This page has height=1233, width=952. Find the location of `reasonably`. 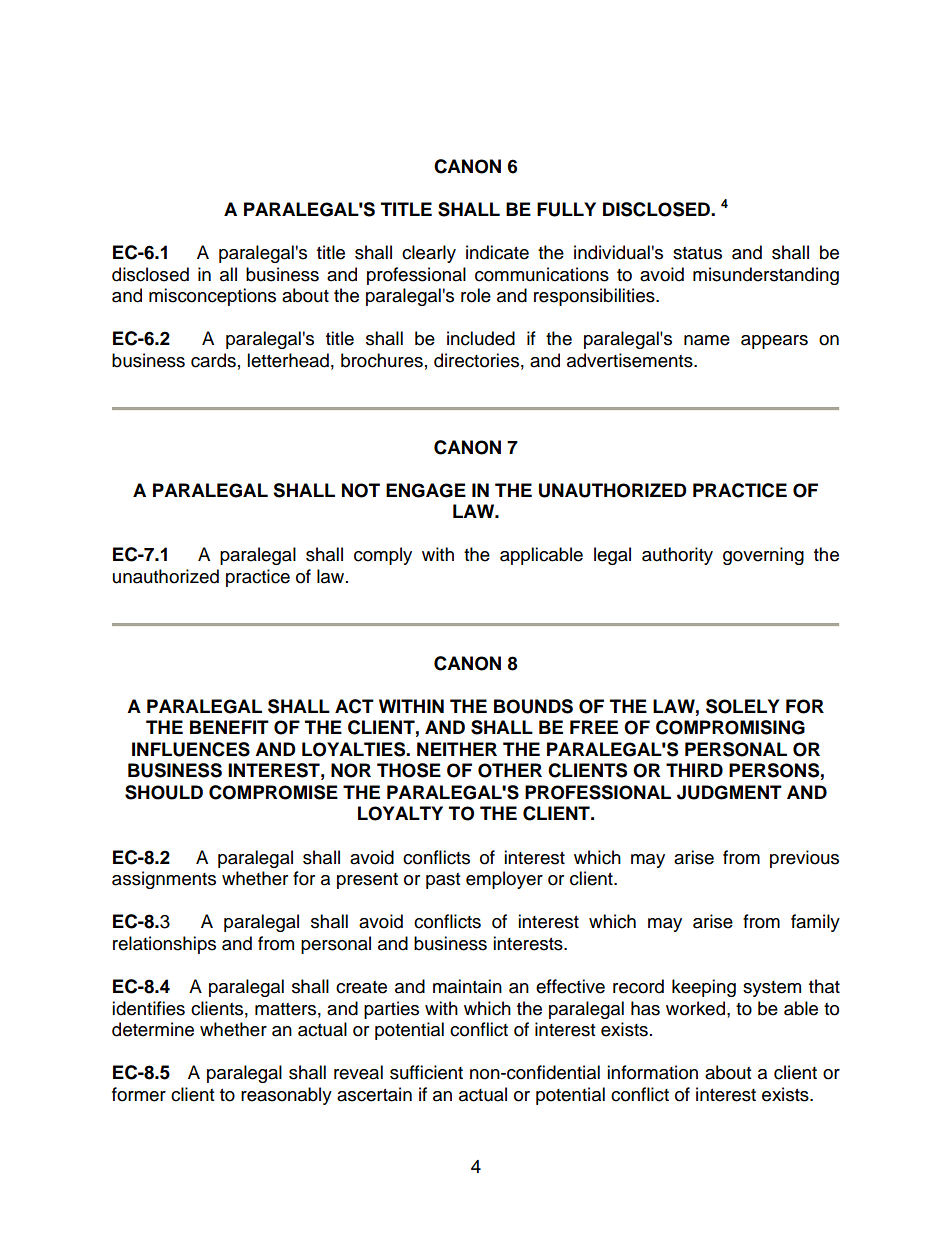

reasonably is located at coordinates (286, 1096).
